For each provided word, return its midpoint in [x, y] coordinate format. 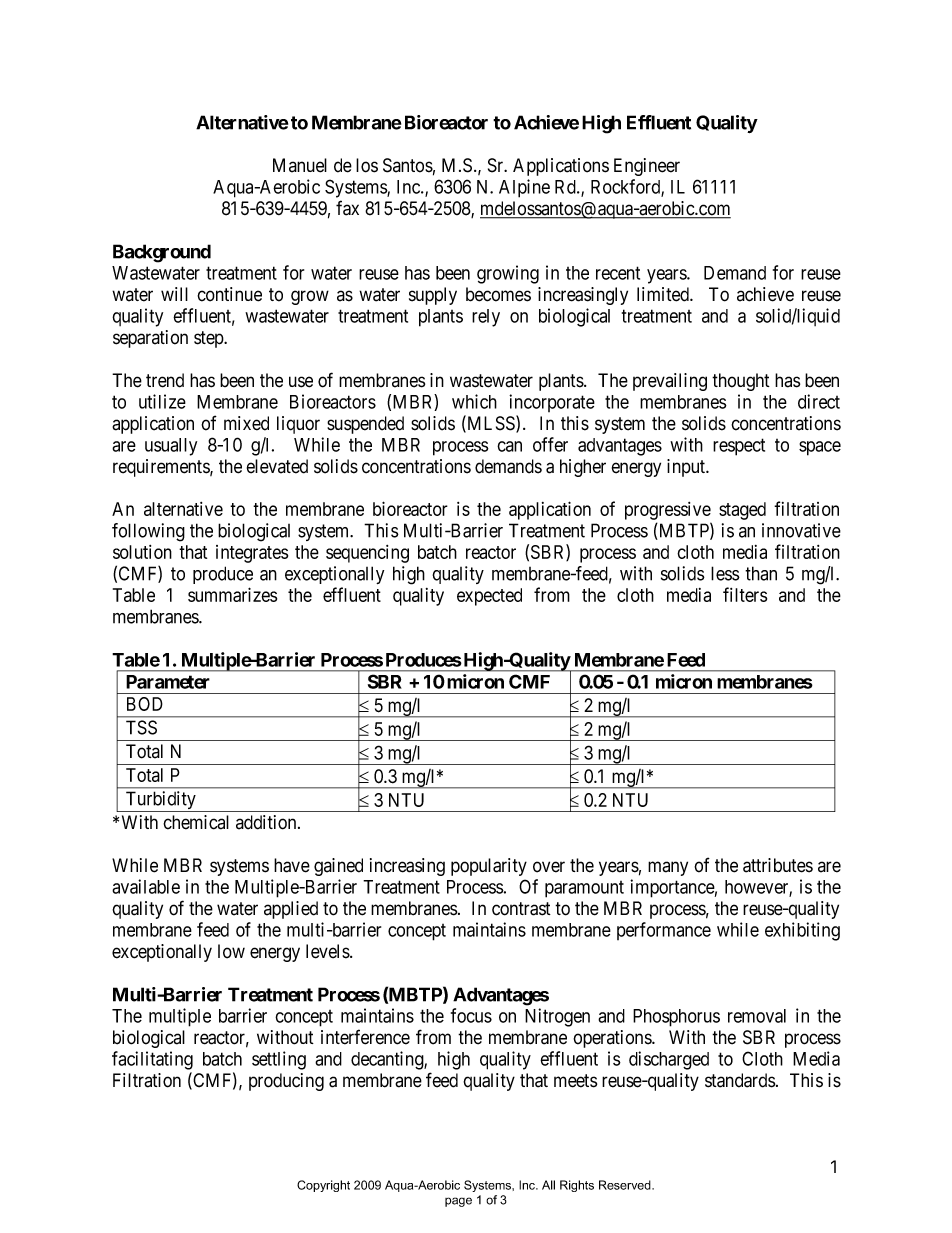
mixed [246, 423]
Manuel [300, 165]
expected [489, 597]
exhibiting [802, 931]
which [474, 401]
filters [745, 594]
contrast [521, 909]
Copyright [323, 1186]
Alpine [524, 188]
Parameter [168, 682]
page [458, 1202]
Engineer [647, 167]
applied [291, 910]
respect [739, 447]
